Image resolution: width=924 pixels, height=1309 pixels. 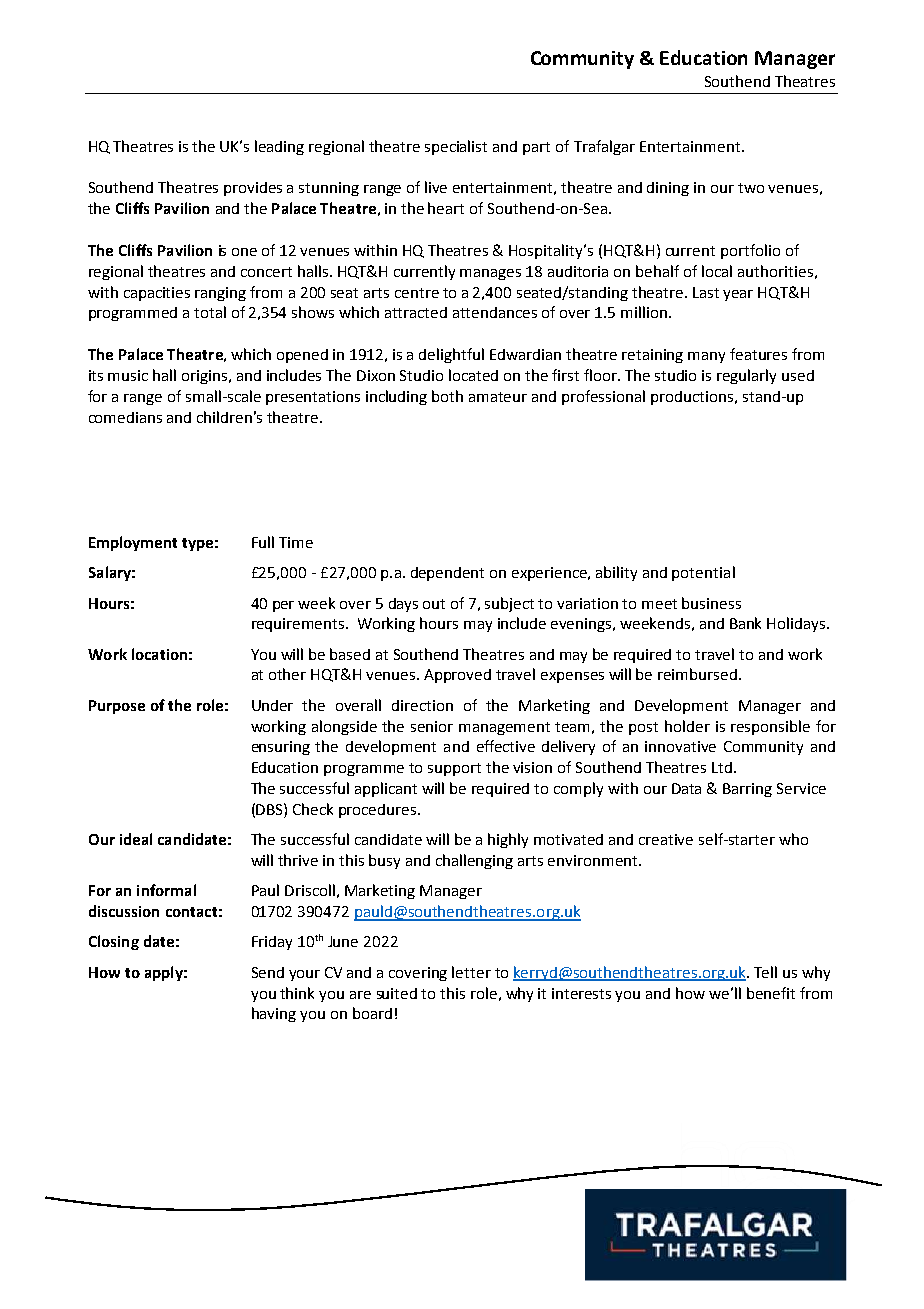 I want to click on letter, so click(x=471, y=972).
